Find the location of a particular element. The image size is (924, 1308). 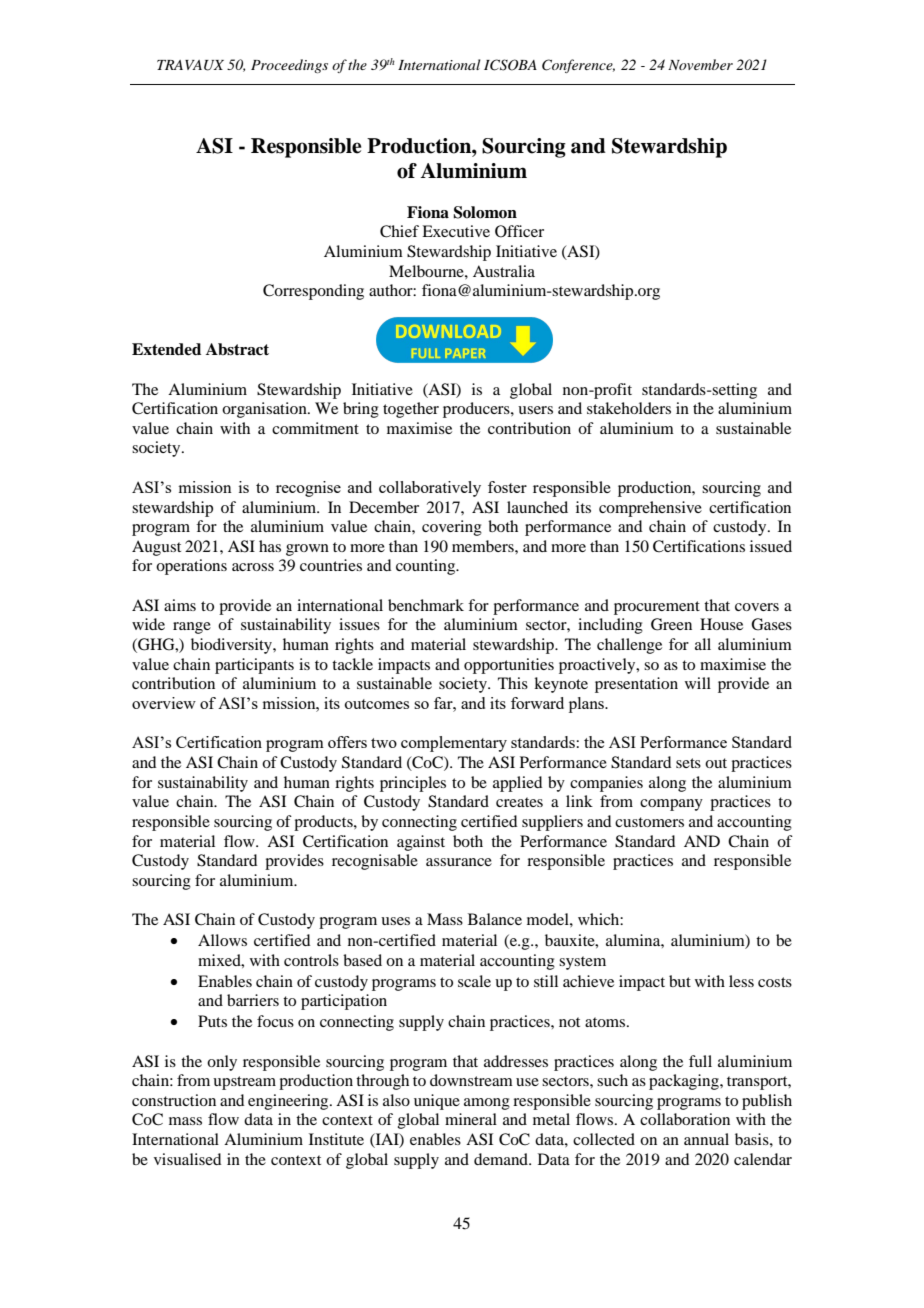

Proceedings is located at coordinates (289, 66).
